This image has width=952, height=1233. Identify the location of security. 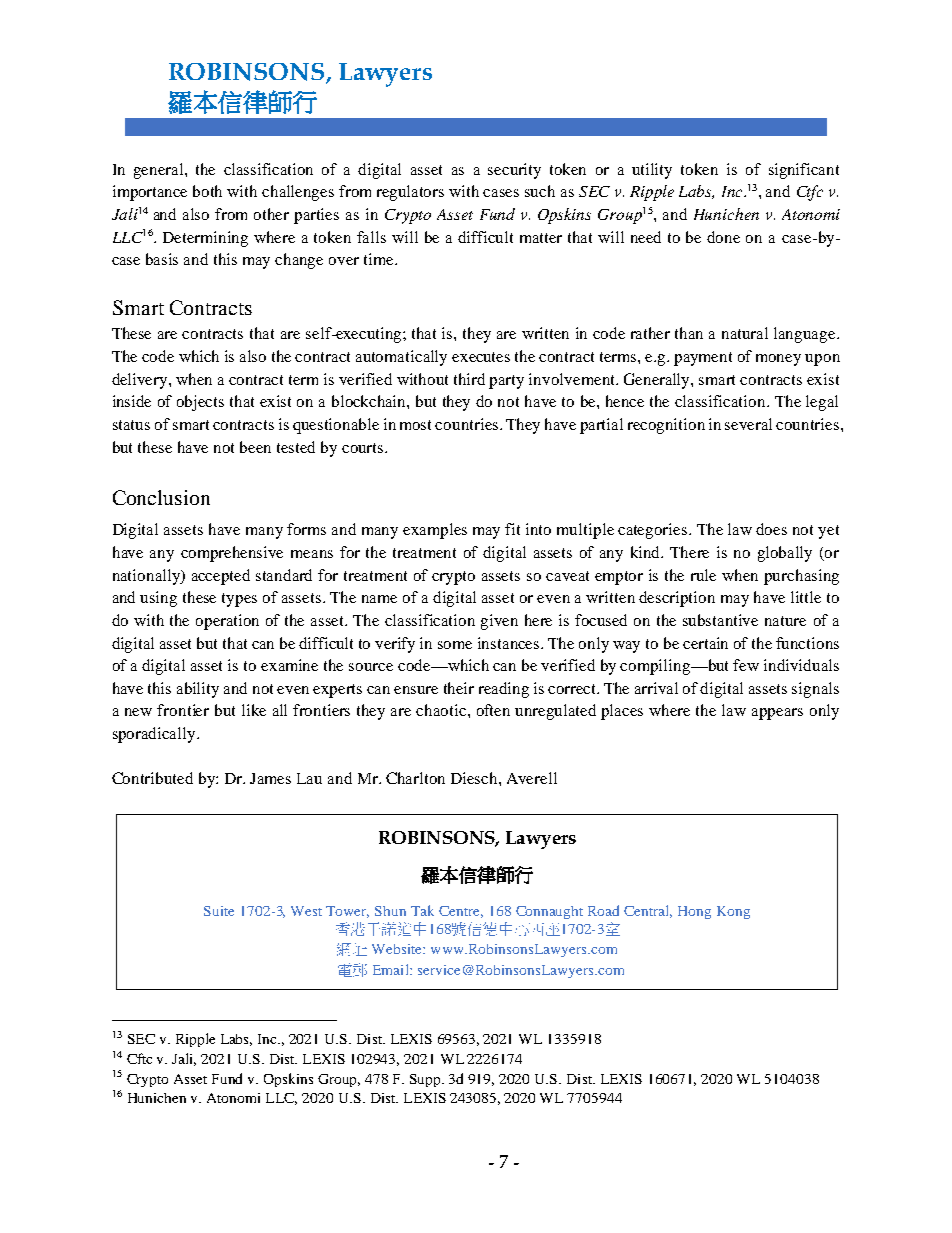
(514, 171).
